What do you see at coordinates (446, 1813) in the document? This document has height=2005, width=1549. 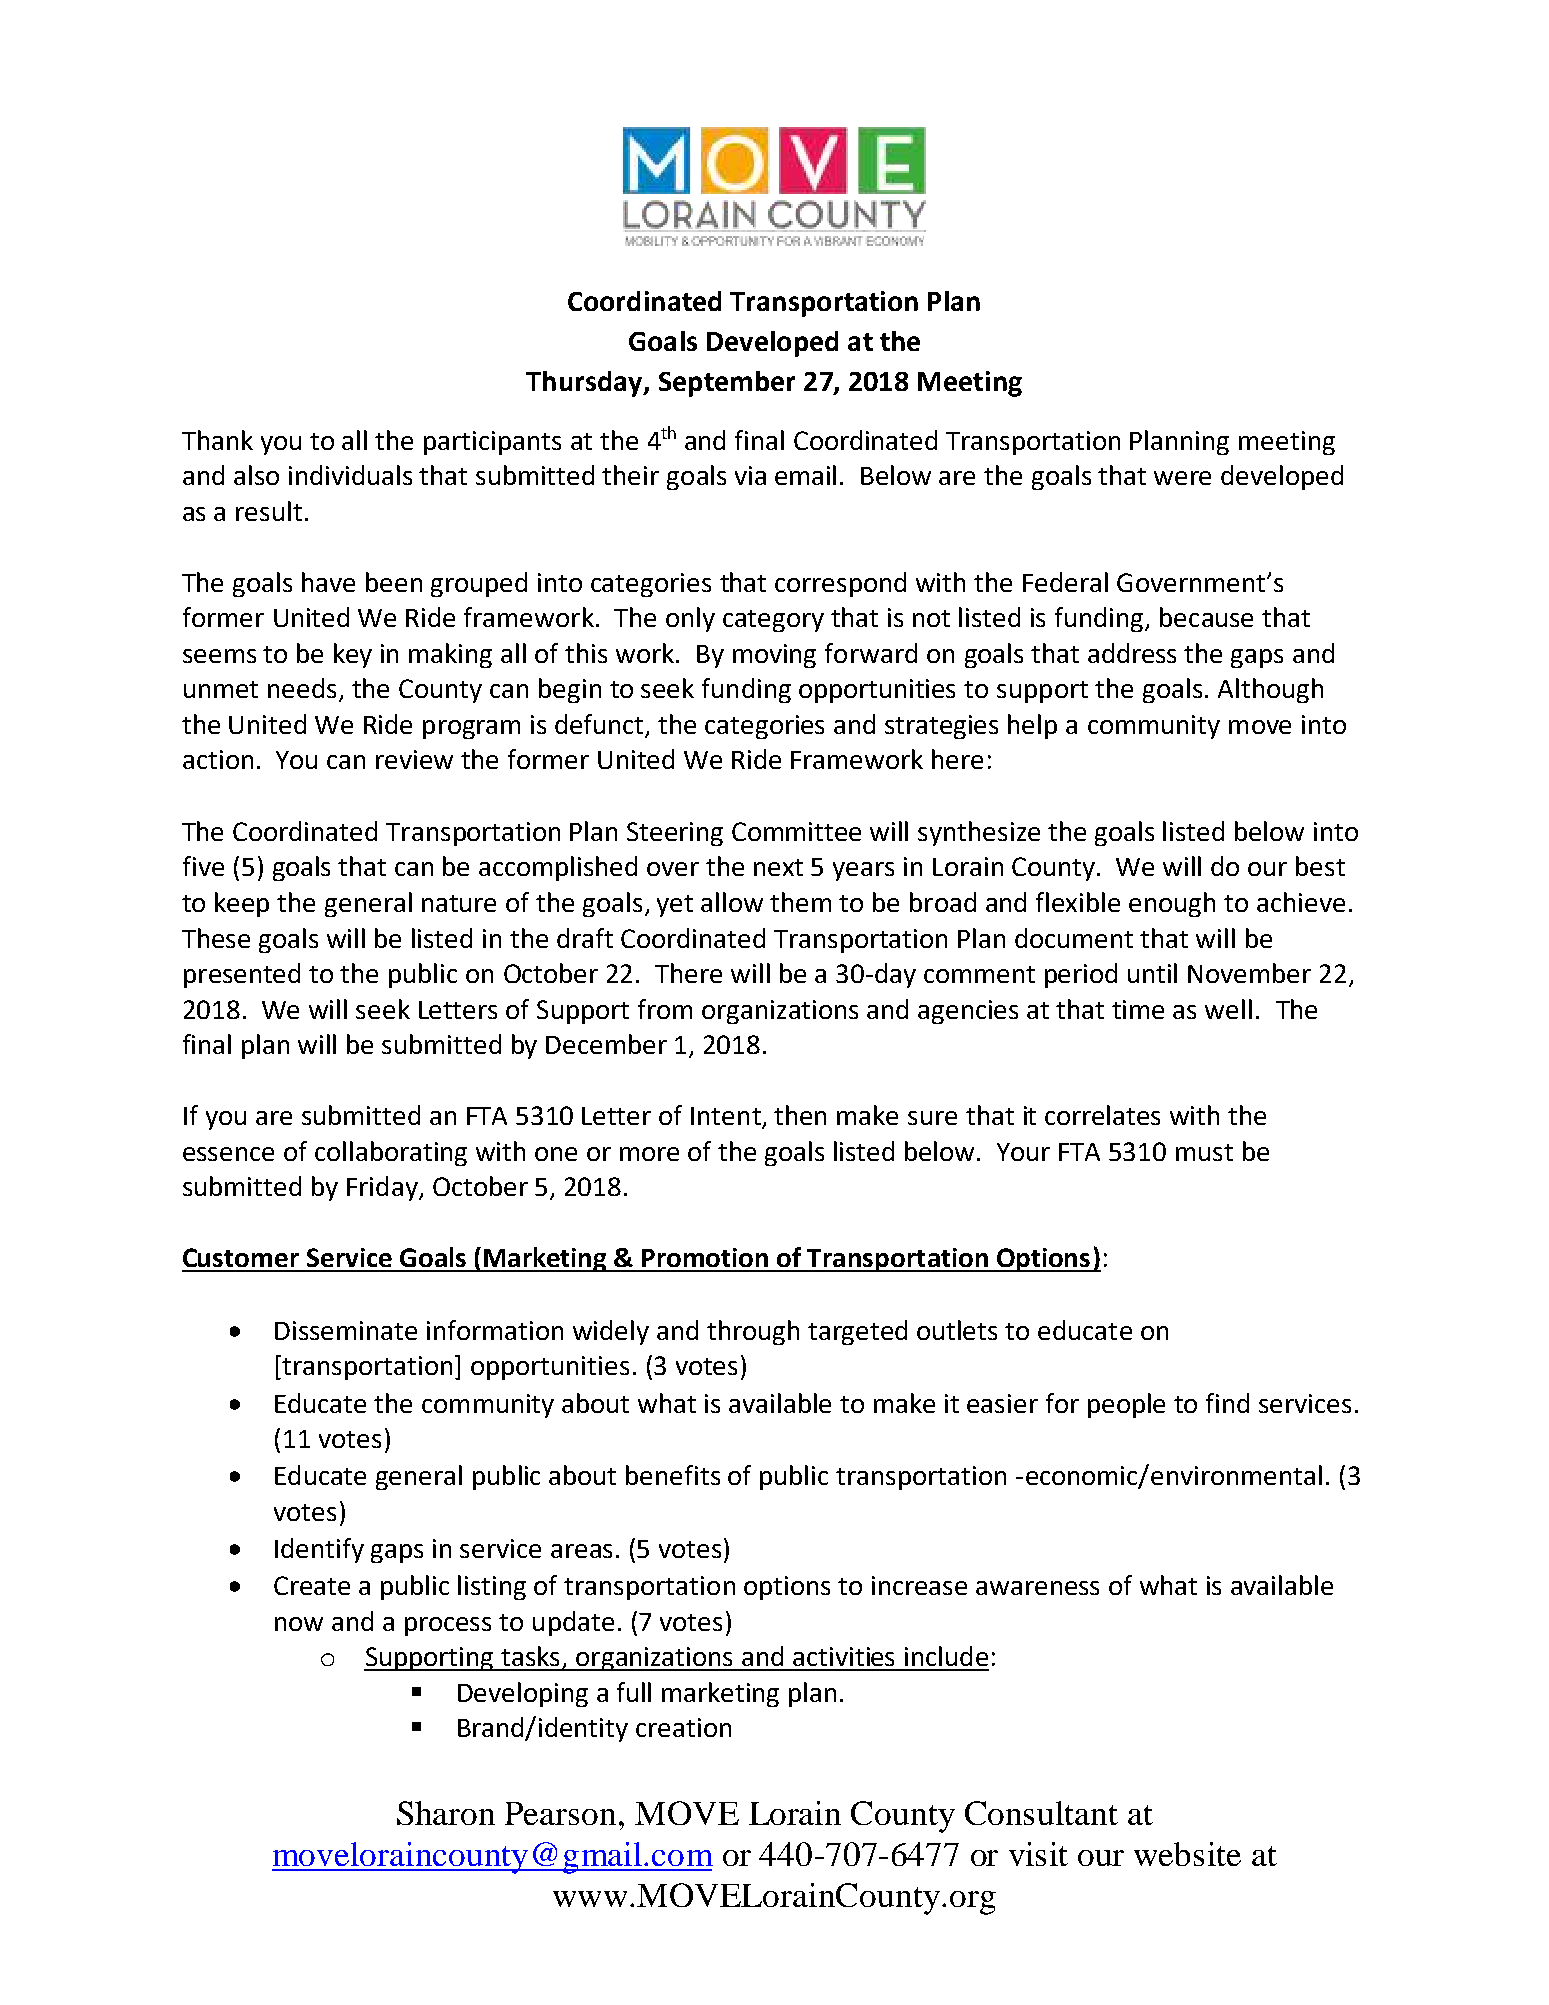 I see `Sharon` at bounding box center [446, 1813].
